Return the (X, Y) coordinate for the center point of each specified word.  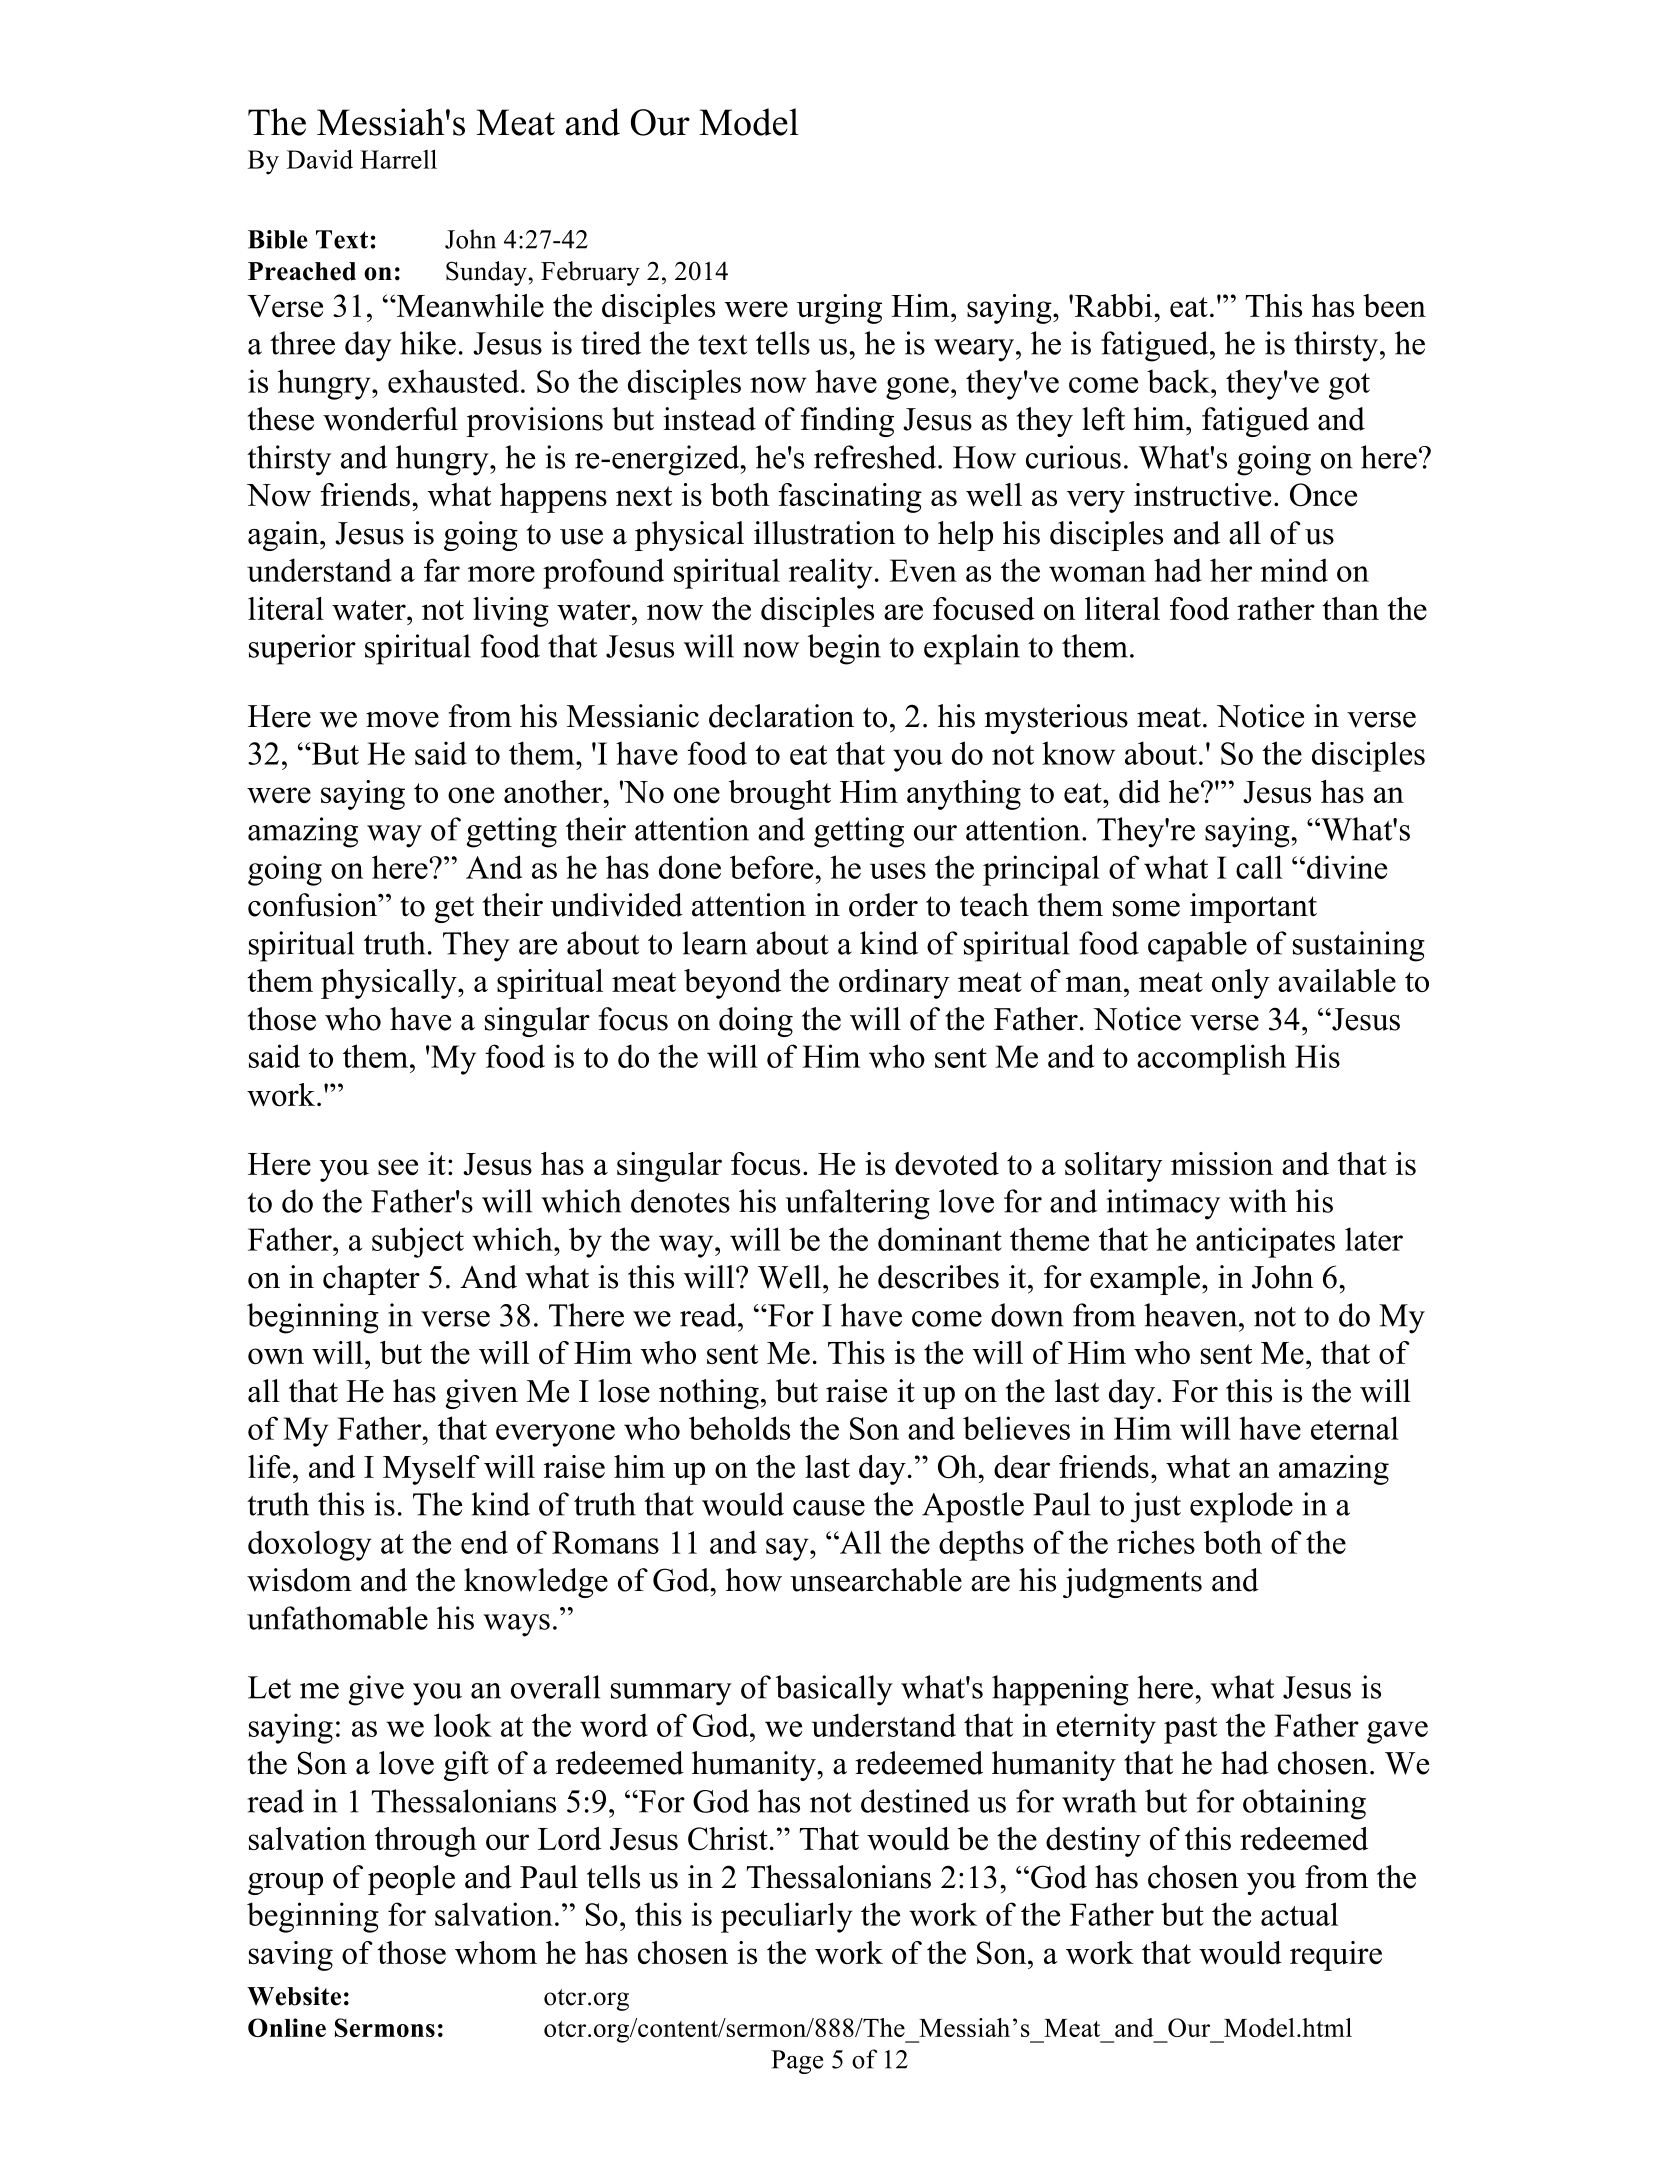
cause (829, 1508)
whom (496, 1952)
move (402, 720)
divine (1347, 867)
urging (839, 309)
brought (780, 795)
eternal (1355, 1428)
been (1394, 305)
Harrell (398, 159)
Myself (431, 1470)
